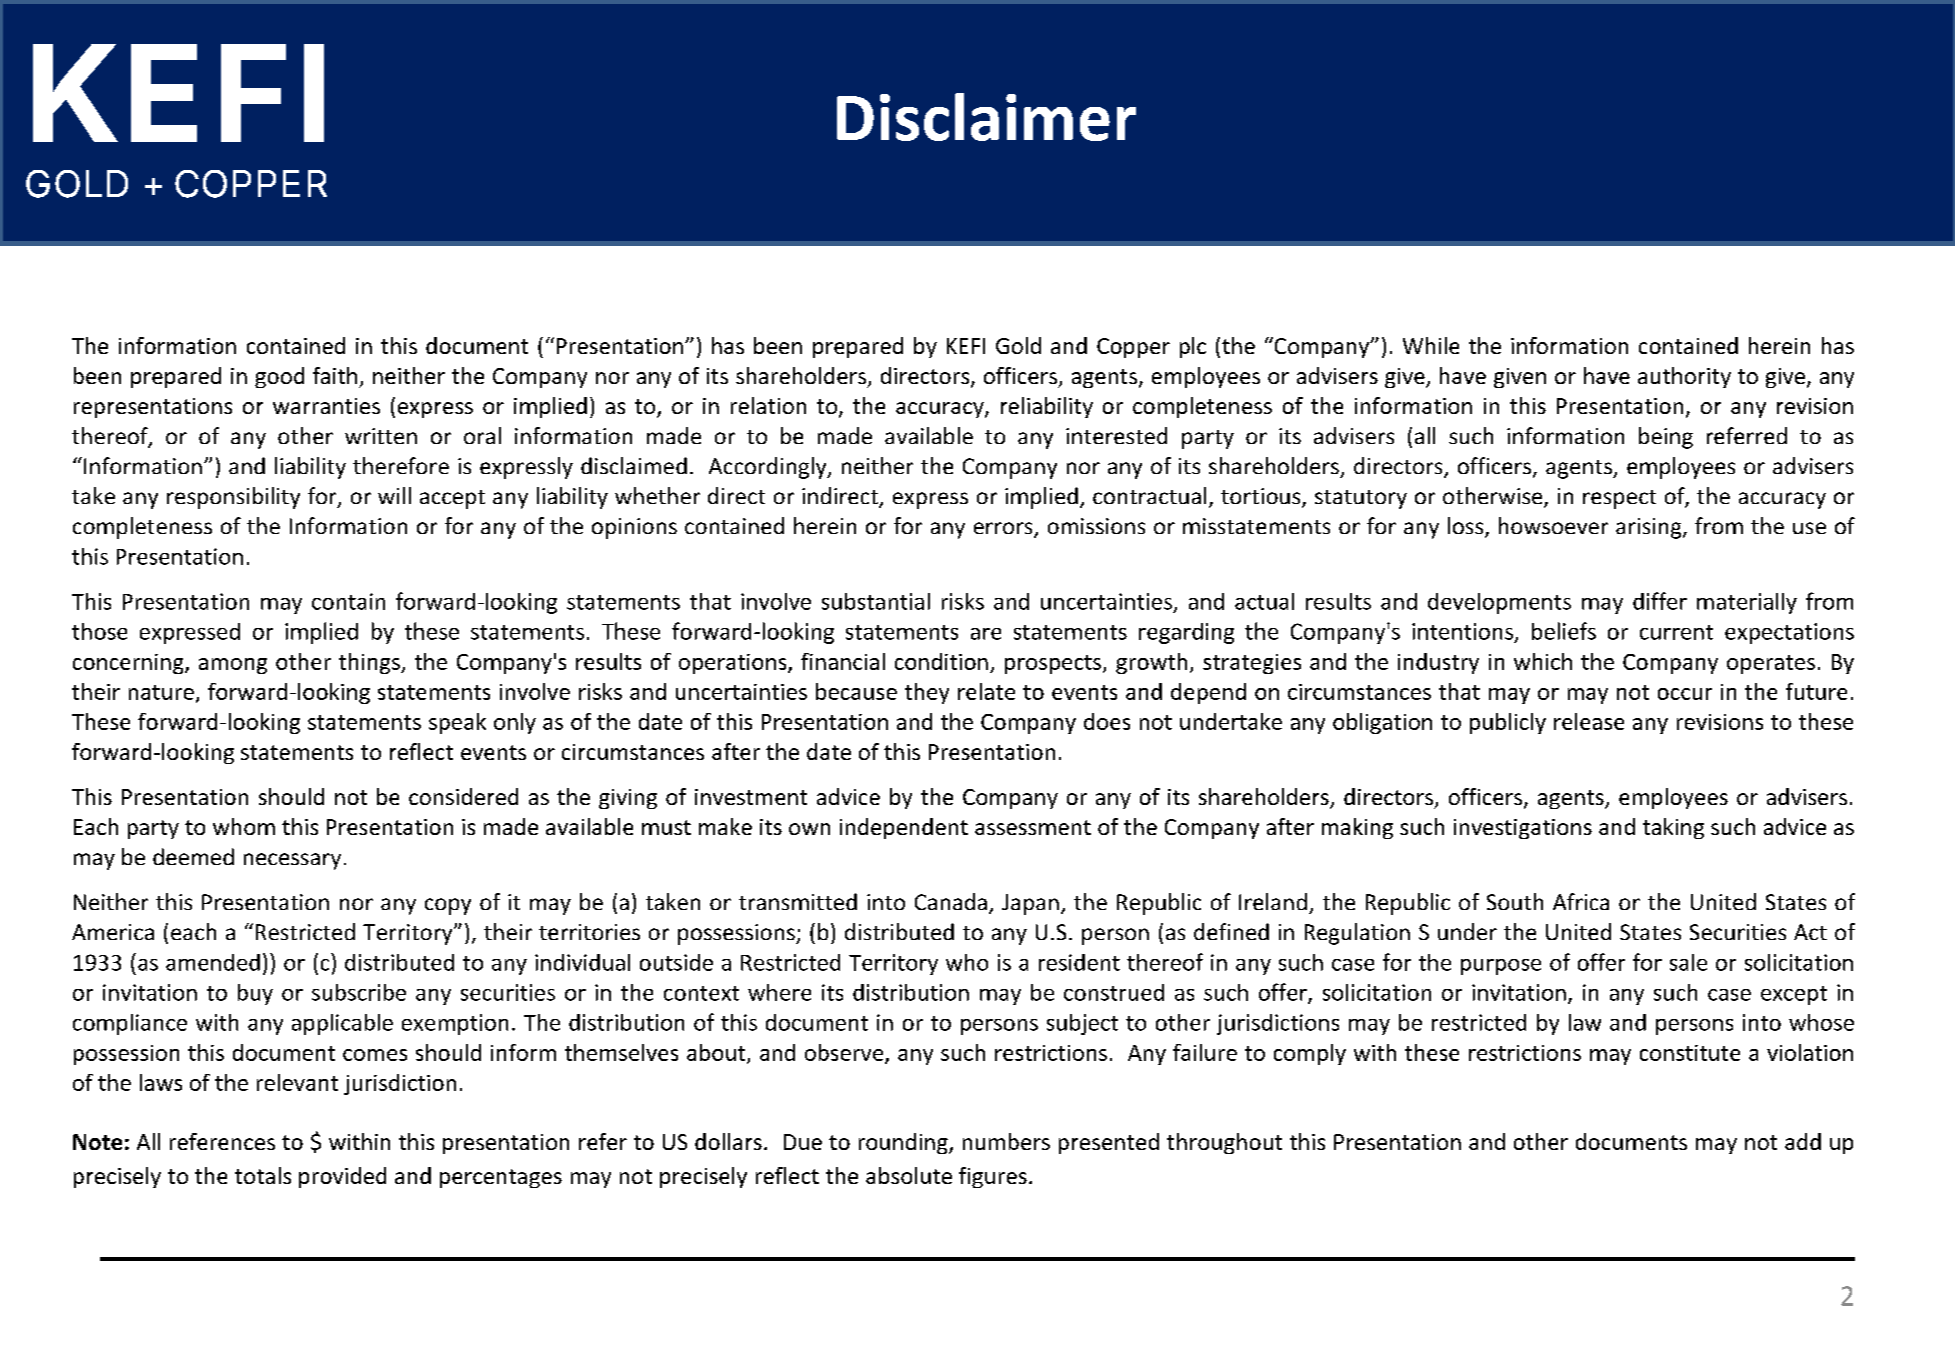 The height and width of the document is (1353, 1955). Describe the element at coordinates (1006, 1141) in the document. I see `numbers` at that location.
